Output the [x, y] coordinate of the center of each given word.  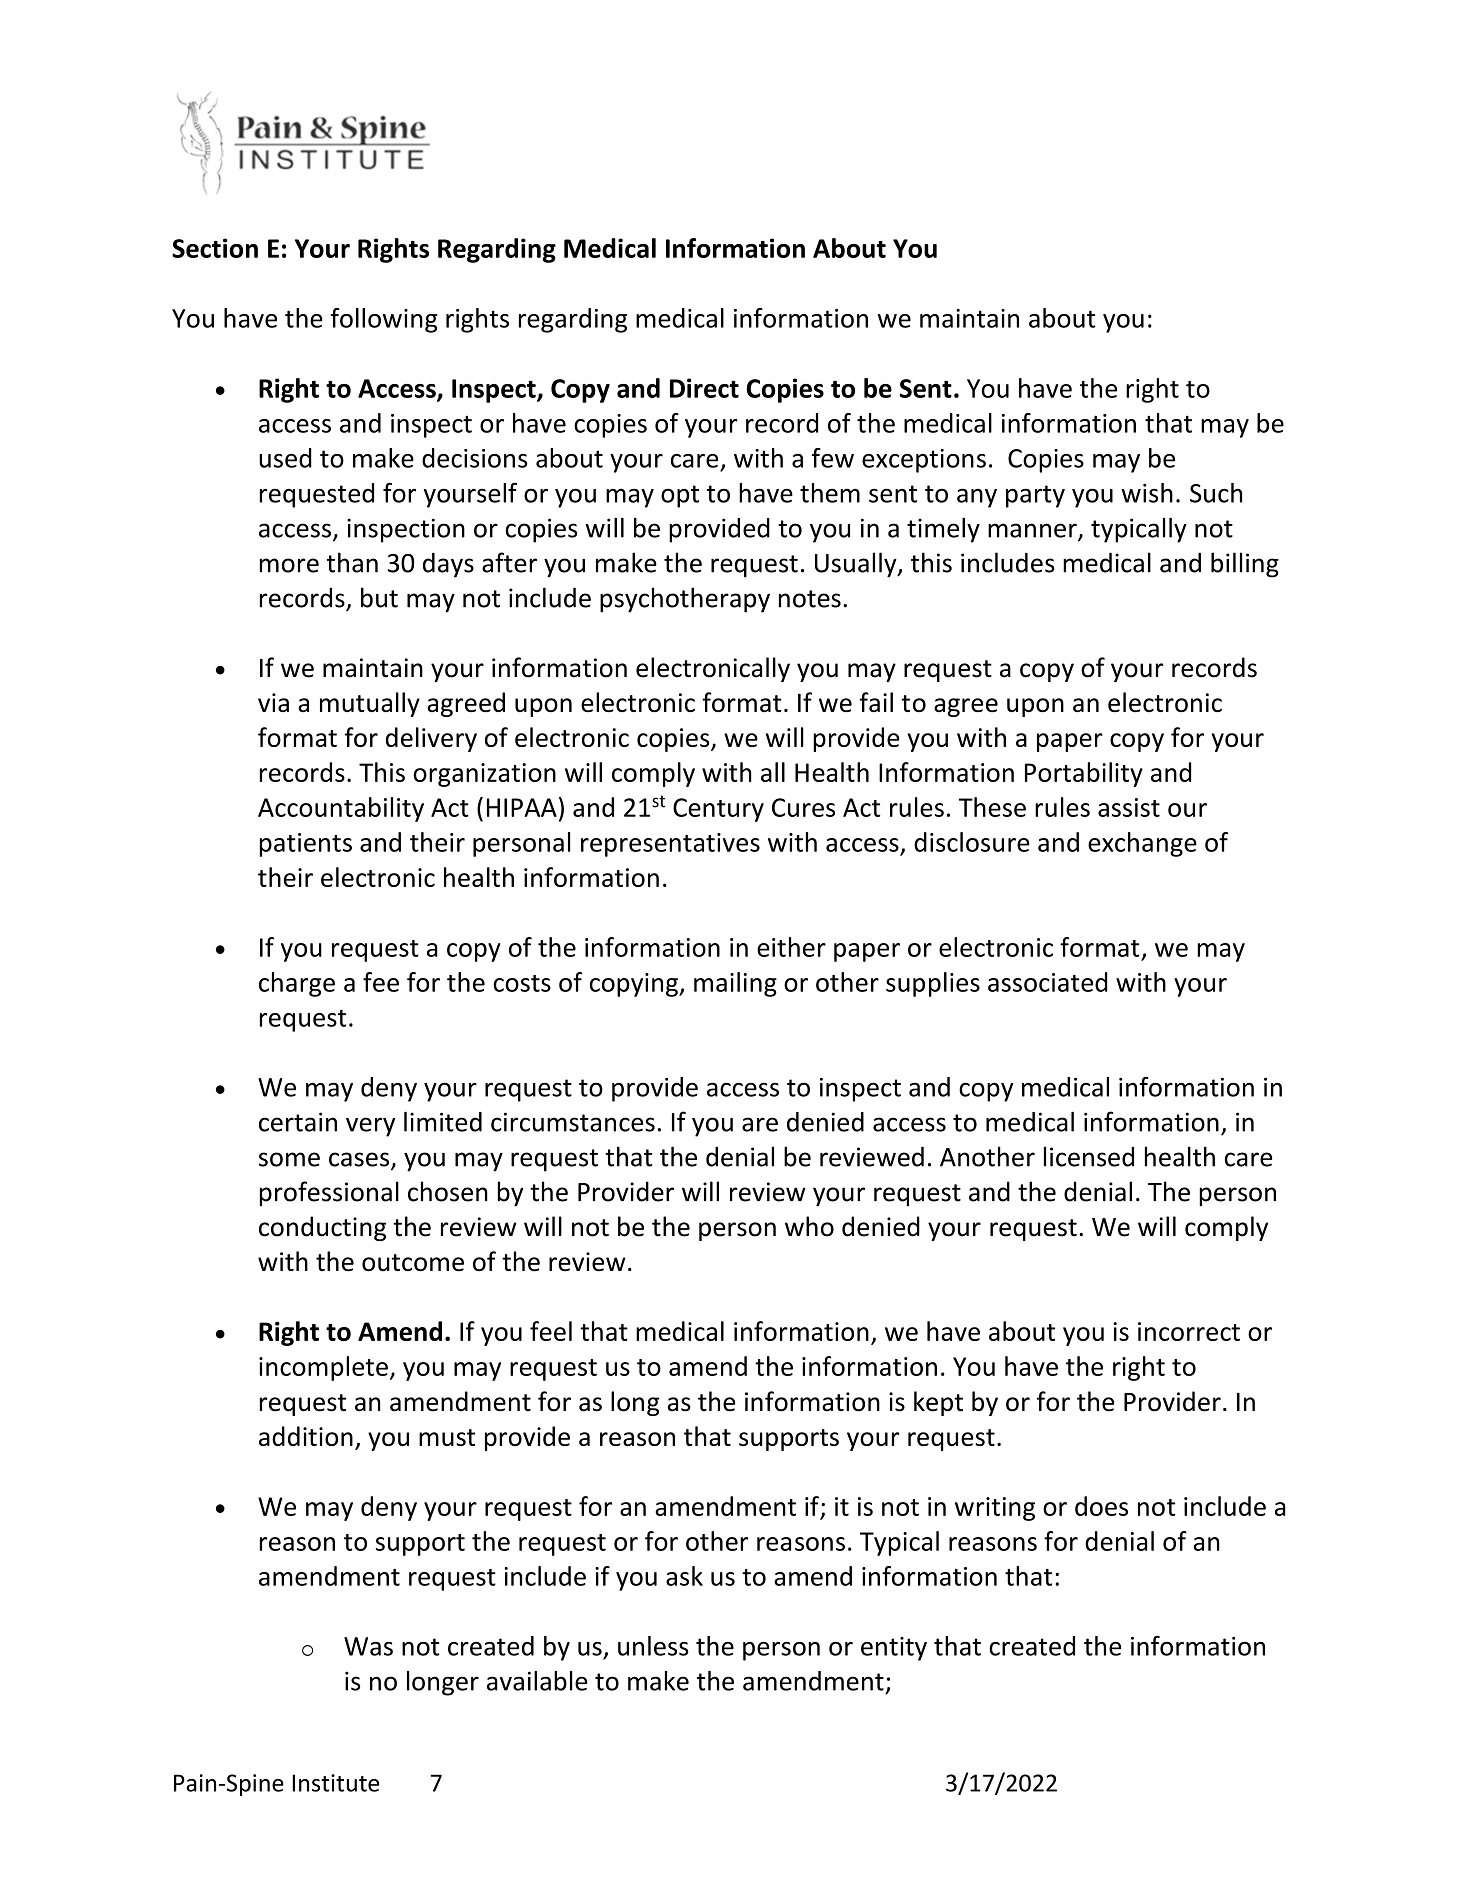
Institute [335, 1783]
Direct [704, 388]
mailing [735, 984]
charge [297, 984]
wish [1147, 493]
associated [1048, 982]
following [384, 320]
